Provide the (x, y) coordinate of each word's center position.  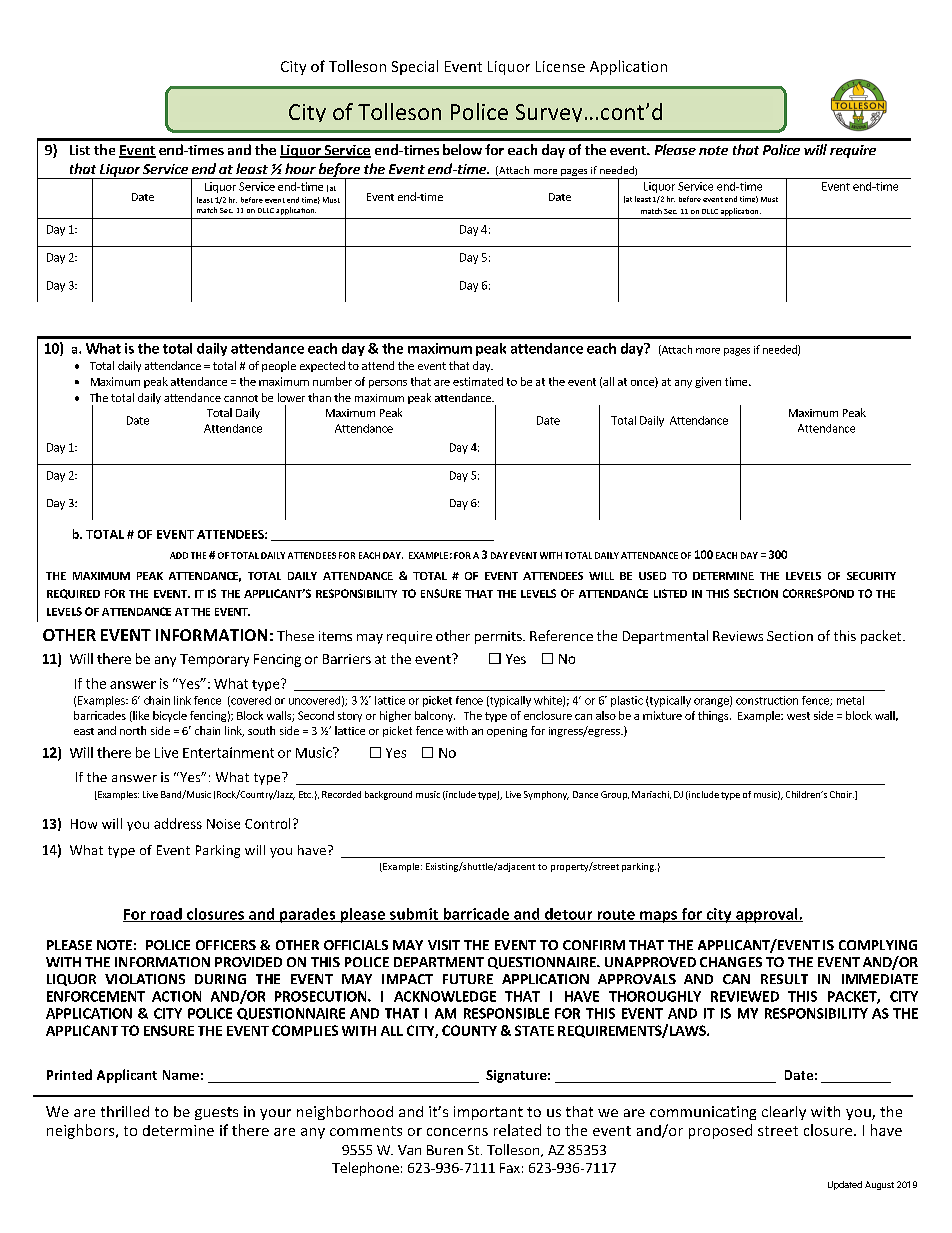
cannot (241, 398)
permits (499, 637)
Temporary (214, 660)
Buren (445, 1150)
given (708, 382)
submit (414, 915)
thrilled (125, 1111)
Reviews (738, 636)
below (462, 149)
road (166, 915)
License (560, 66)
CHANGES (731, 962)
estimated (478, 381)
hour (300, 168)
